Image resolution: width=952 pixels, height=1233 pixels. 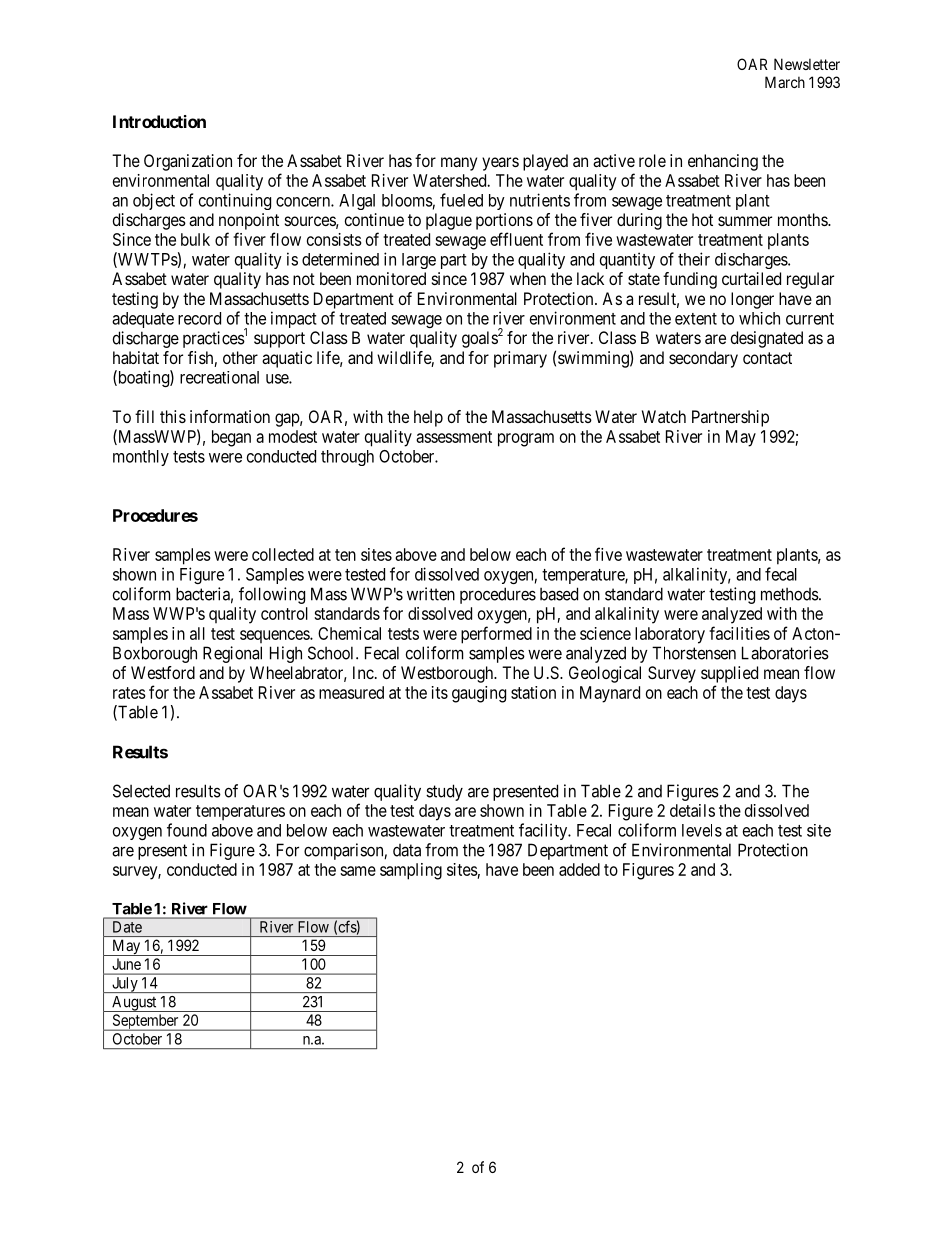 I want to click on many, so click(x=459, y=164).
